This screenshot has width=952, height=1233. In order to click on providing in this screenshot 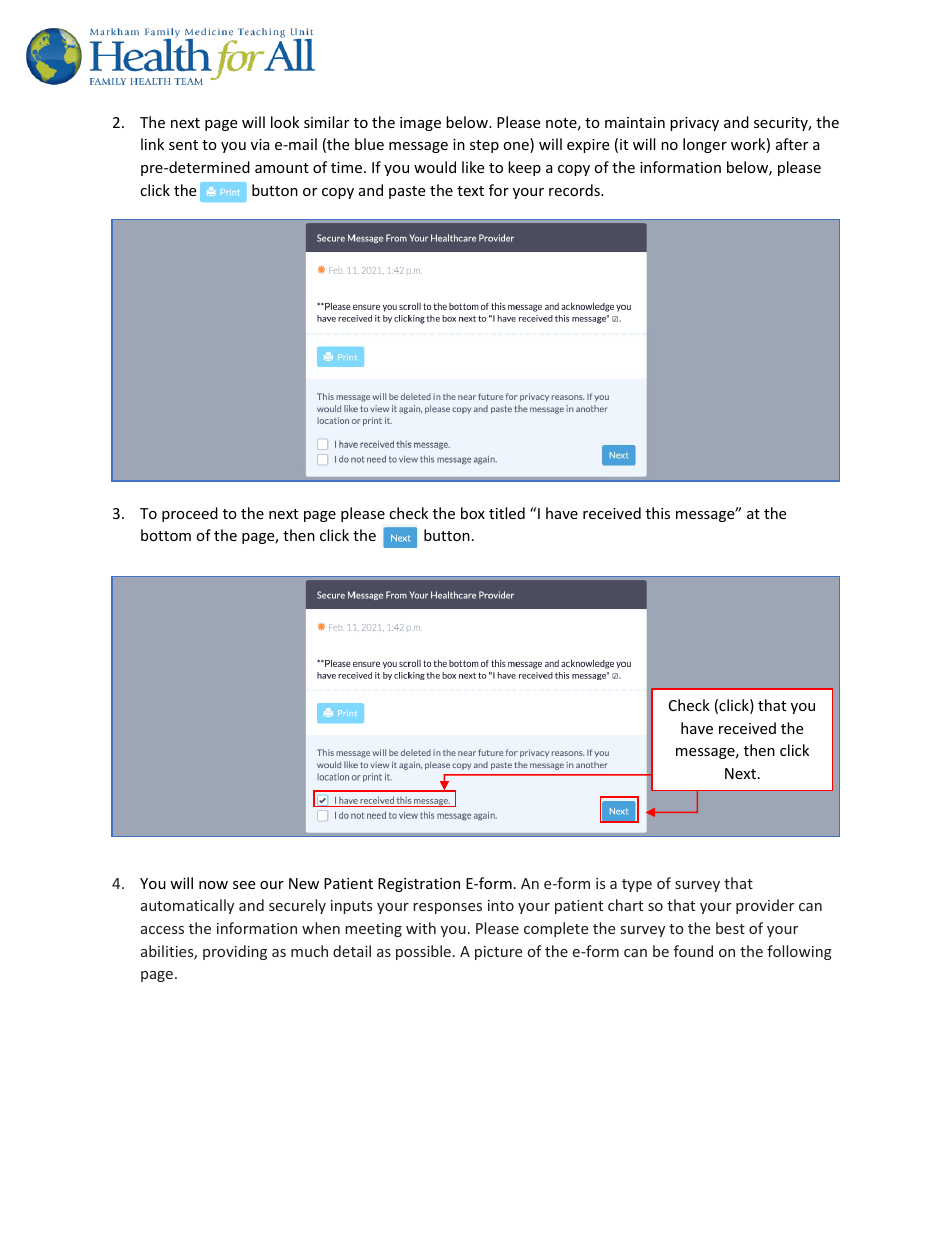, I will do `click(235, 952)`.
